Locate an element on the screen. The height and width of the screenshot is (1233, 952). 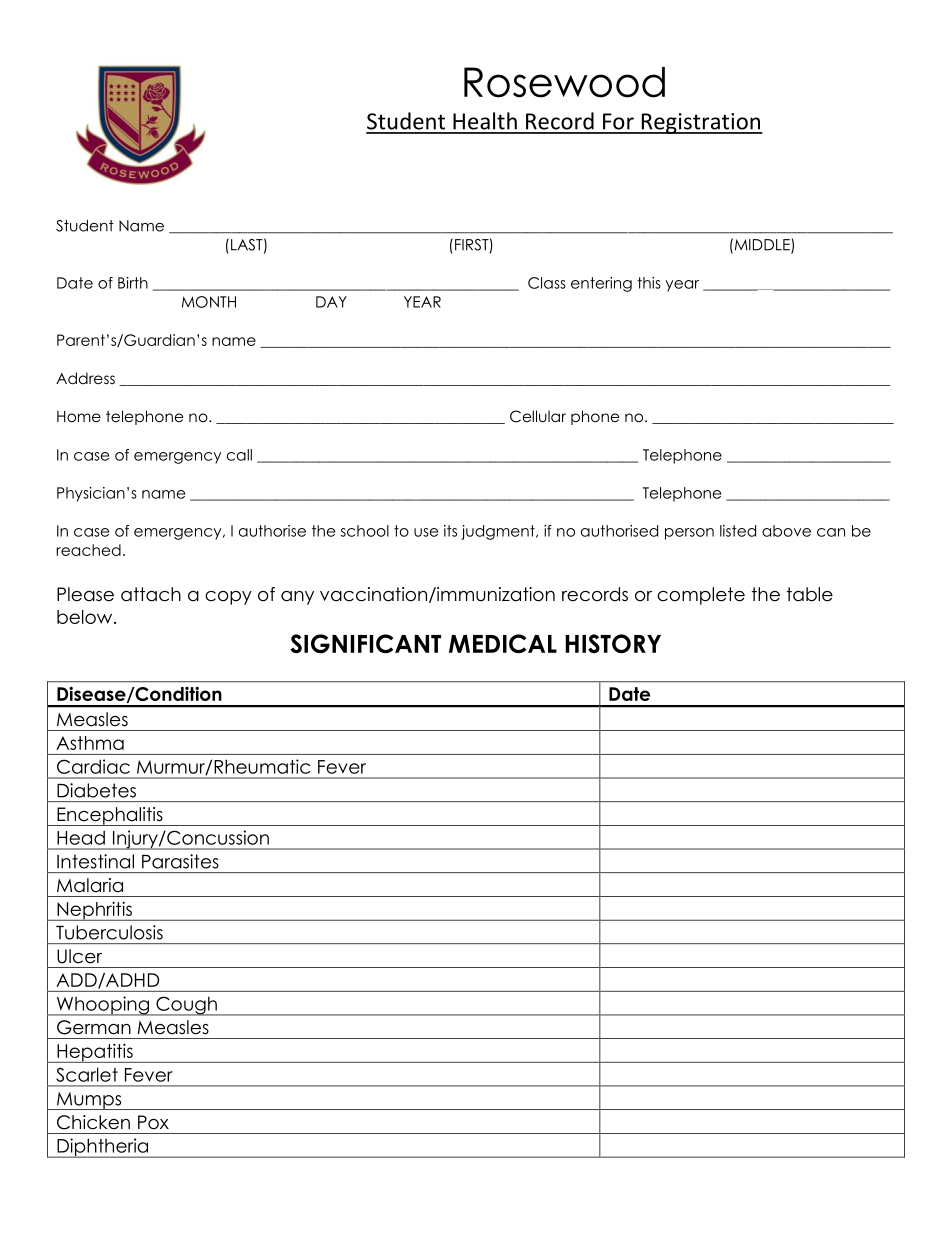
Parasites is located at coordinates (180, 861).
